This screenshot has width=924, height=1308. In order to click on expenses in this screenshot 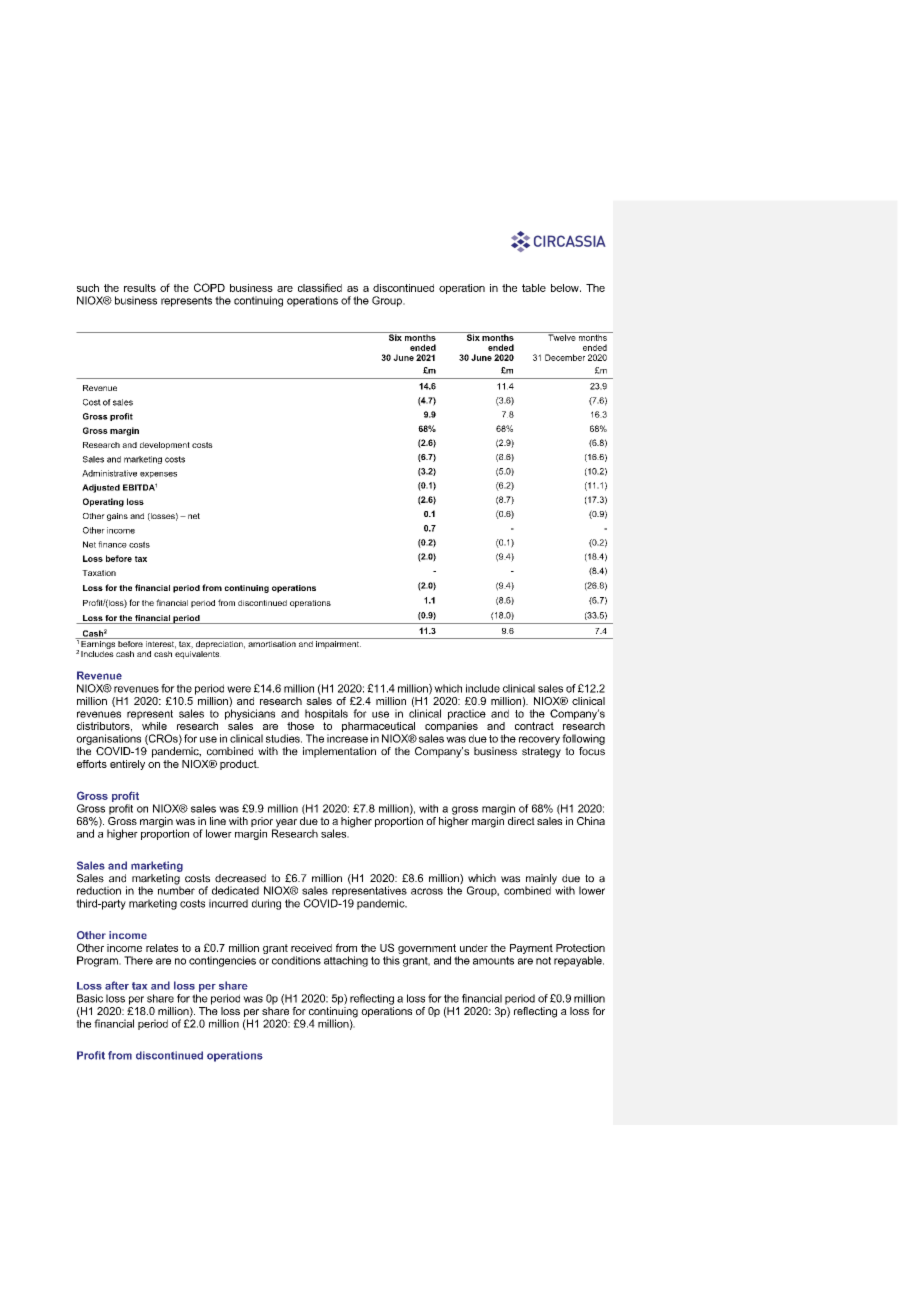, I will do `click(158, 475)`.
